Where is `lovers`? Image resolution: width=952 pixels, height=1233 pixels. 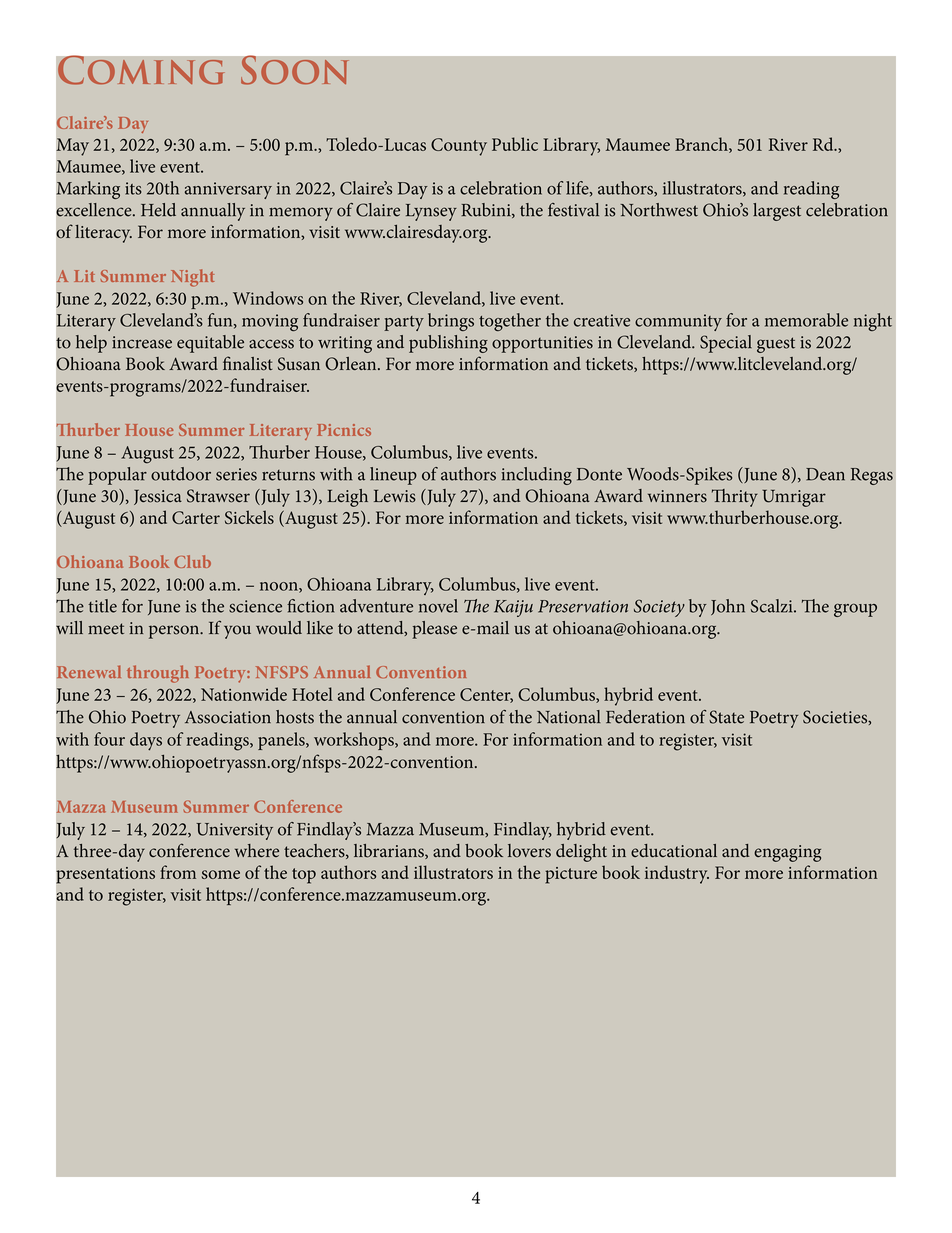 lovers is located at coordinates (529, 851).
